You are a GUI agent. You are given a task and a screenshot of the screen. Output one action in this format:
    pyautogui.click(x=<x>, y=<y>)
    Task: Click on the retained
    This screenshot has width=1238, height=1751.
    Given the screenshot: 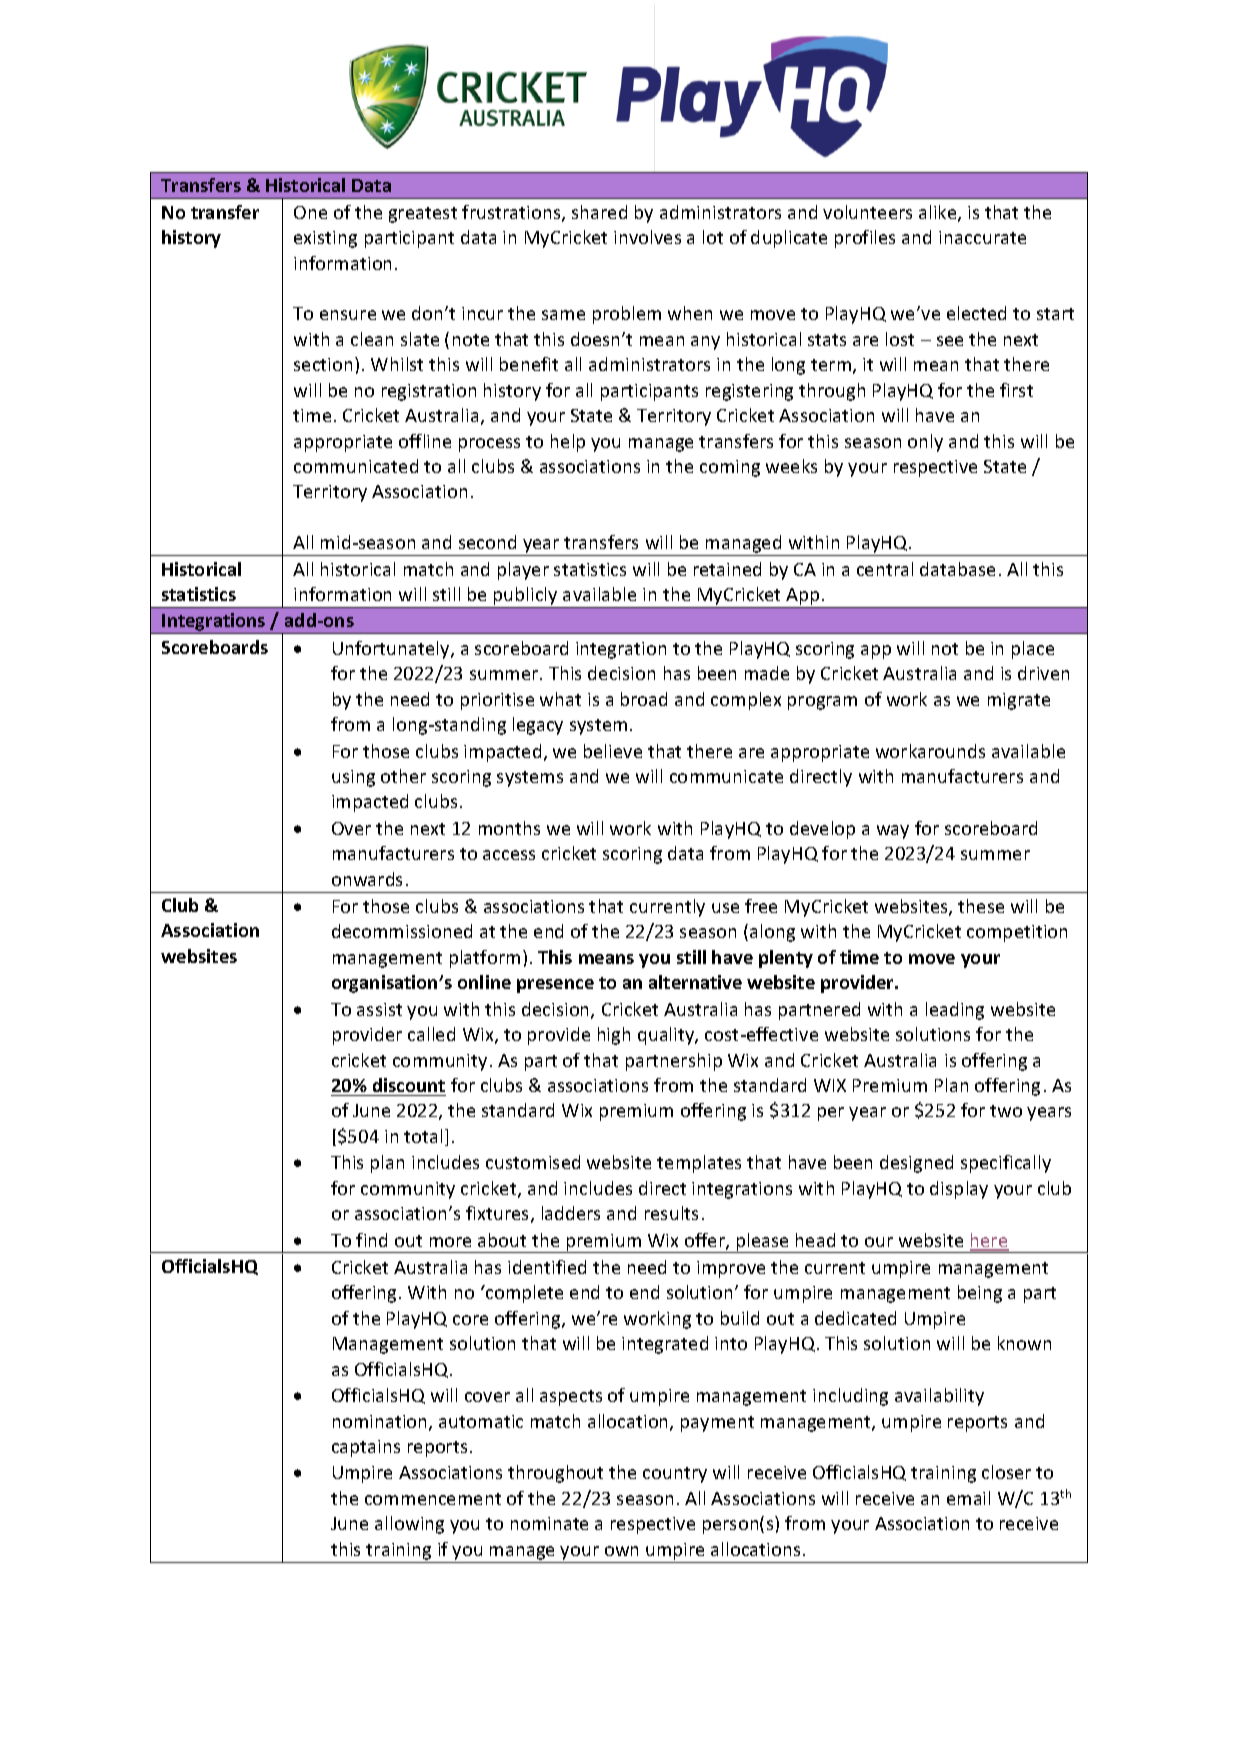 What is the action you would take?
    pyautogui.click(x=727, y=569)
